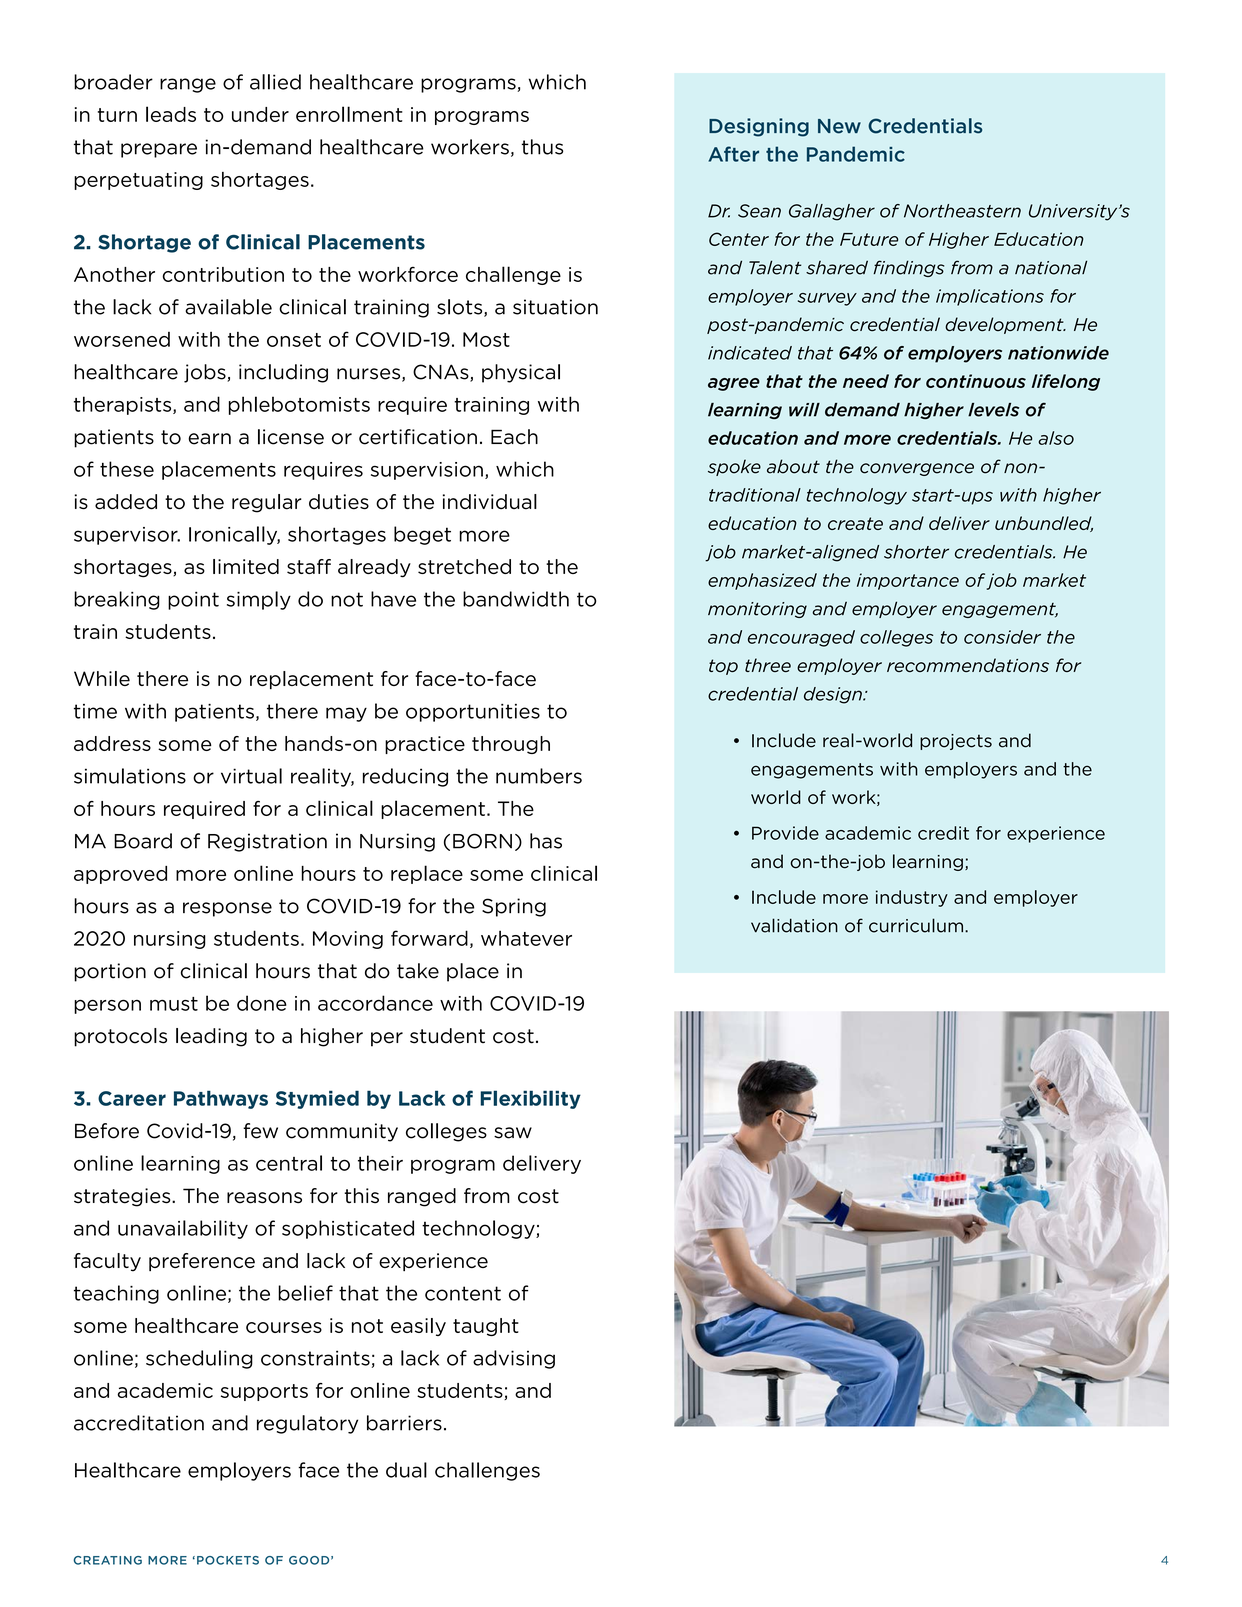  Describe the element at coordinates (839, 126) in the image. I see `New` at that location.
